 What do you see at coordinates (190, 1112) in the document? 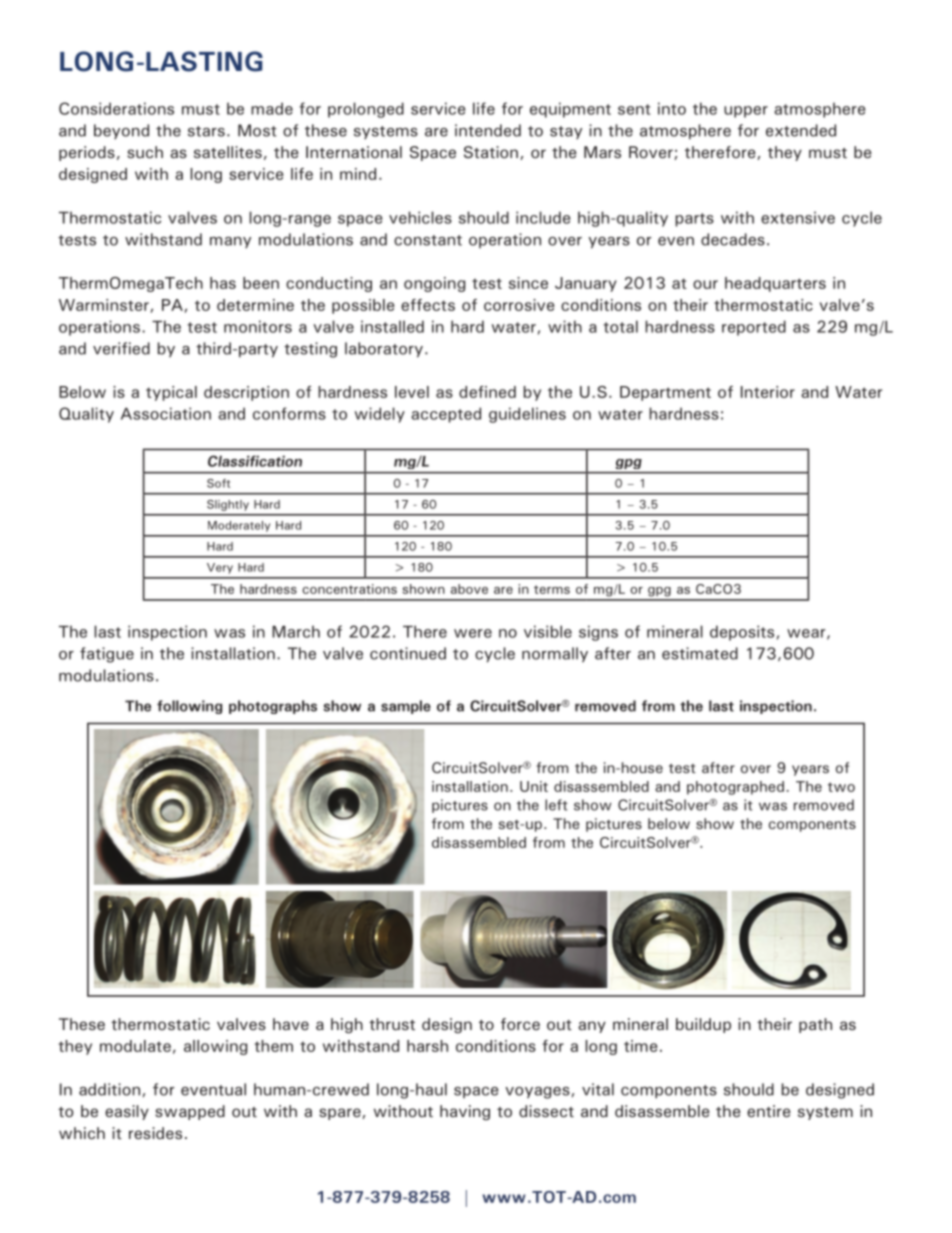
I see `swapped` at bounding box center [190, 1112].
